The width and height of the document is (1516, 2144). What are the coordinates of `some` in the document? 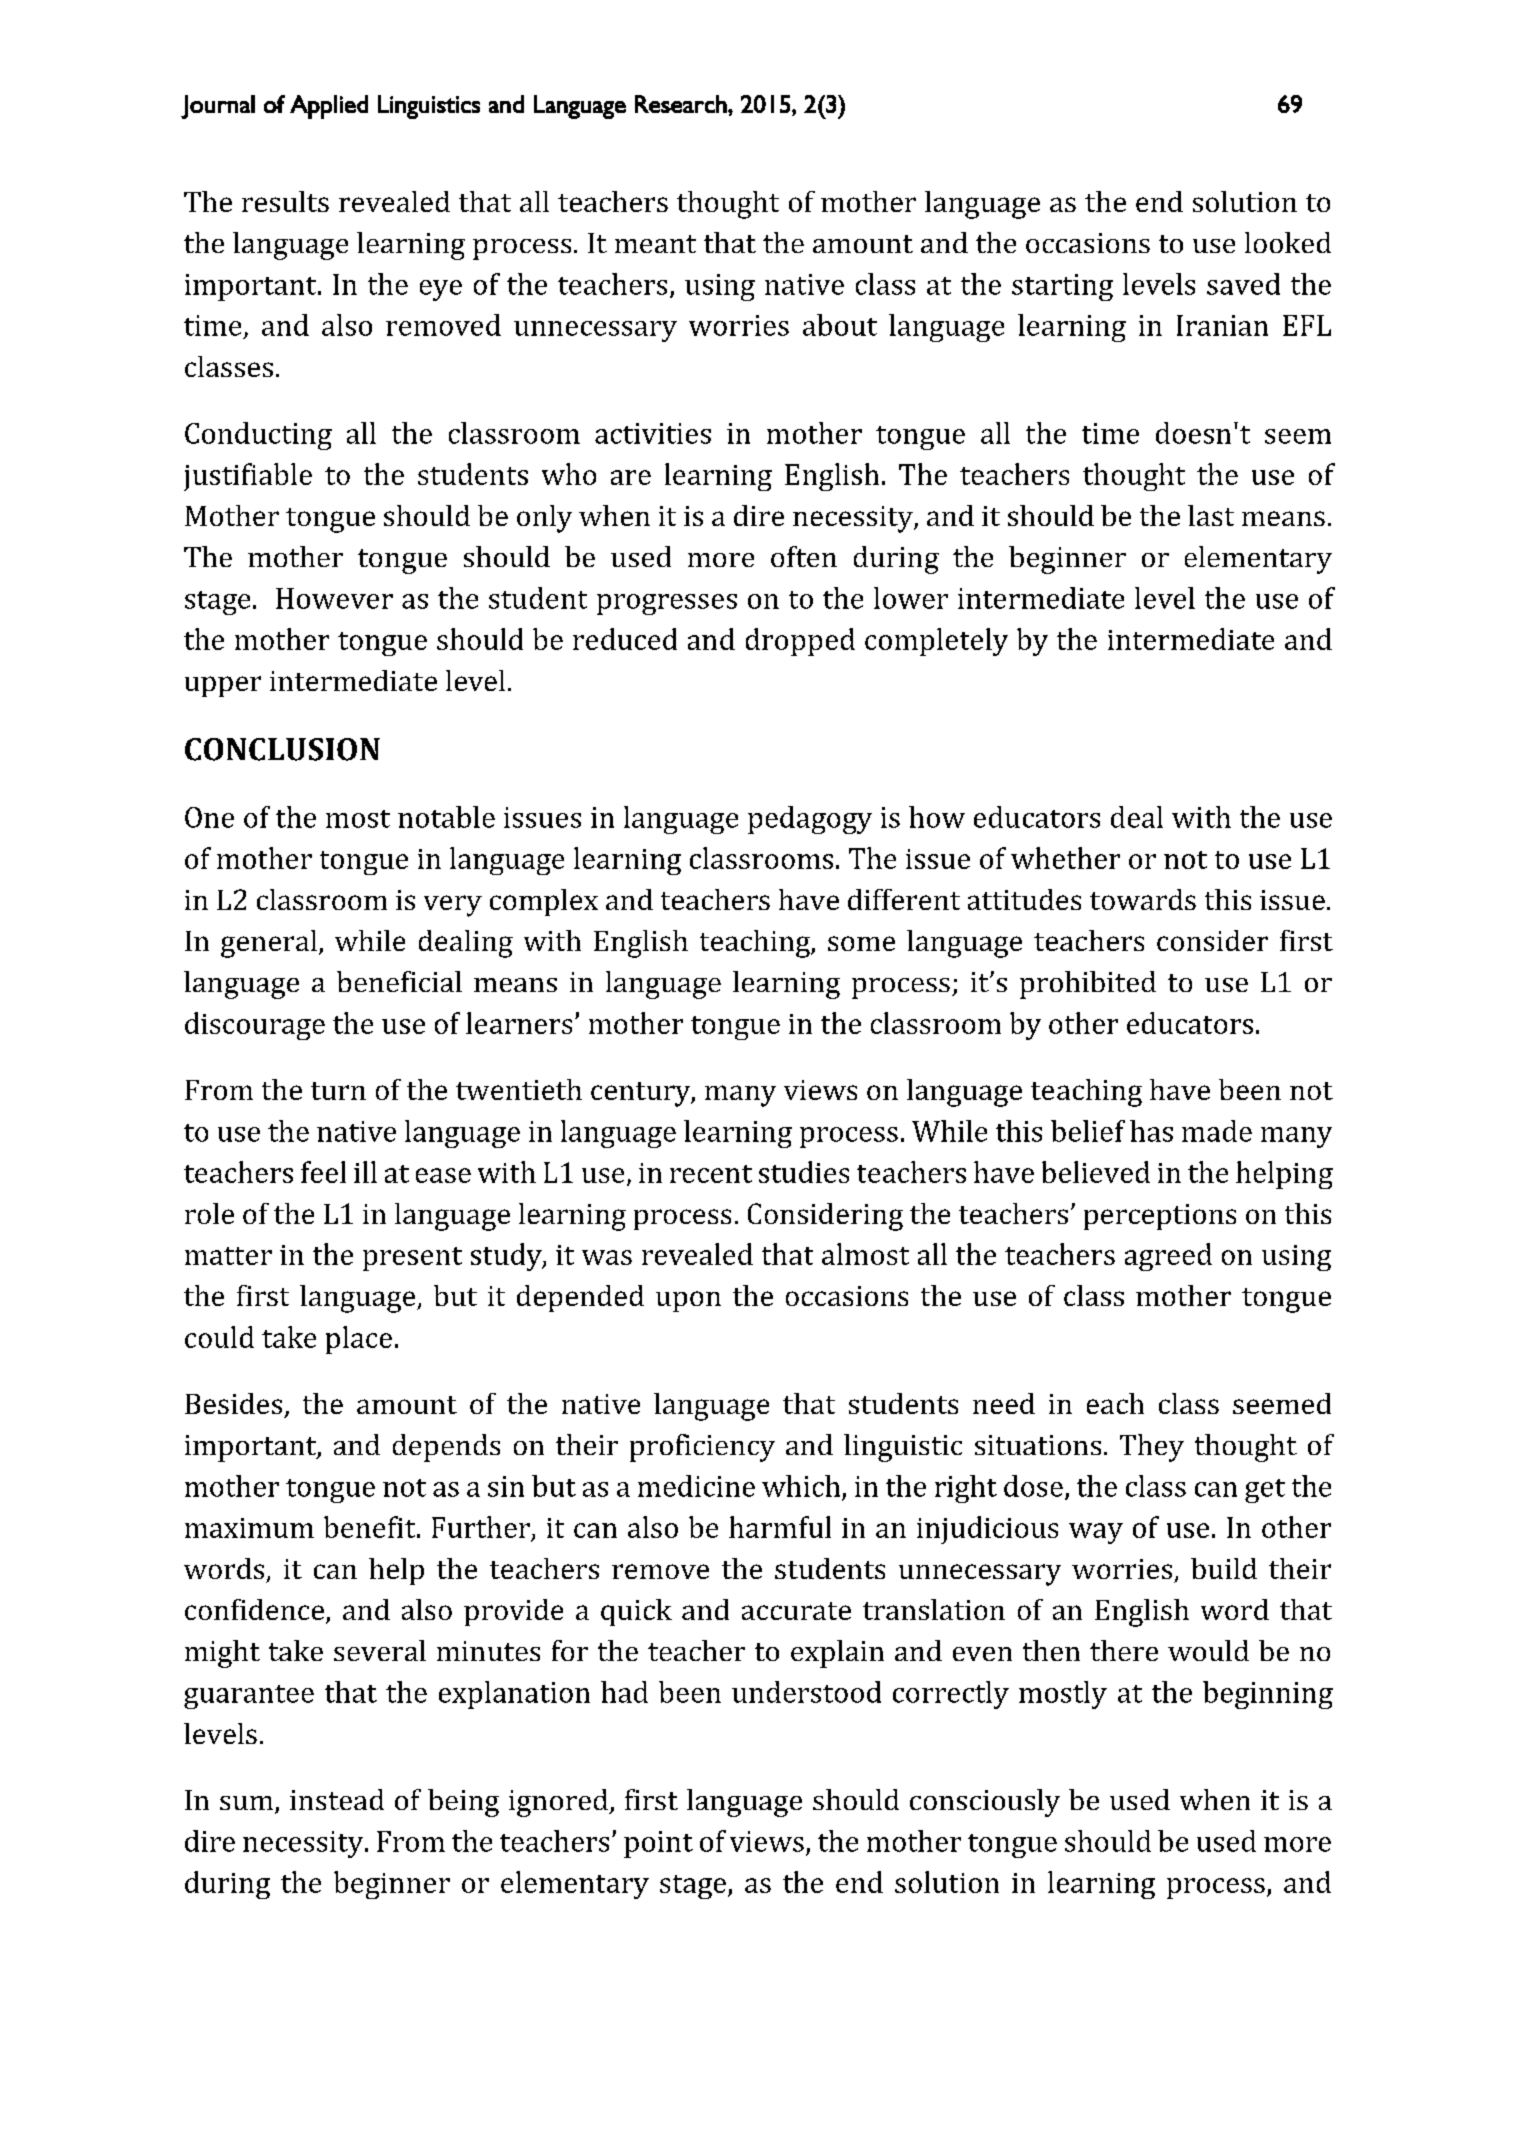 It's located at (861, 943).
